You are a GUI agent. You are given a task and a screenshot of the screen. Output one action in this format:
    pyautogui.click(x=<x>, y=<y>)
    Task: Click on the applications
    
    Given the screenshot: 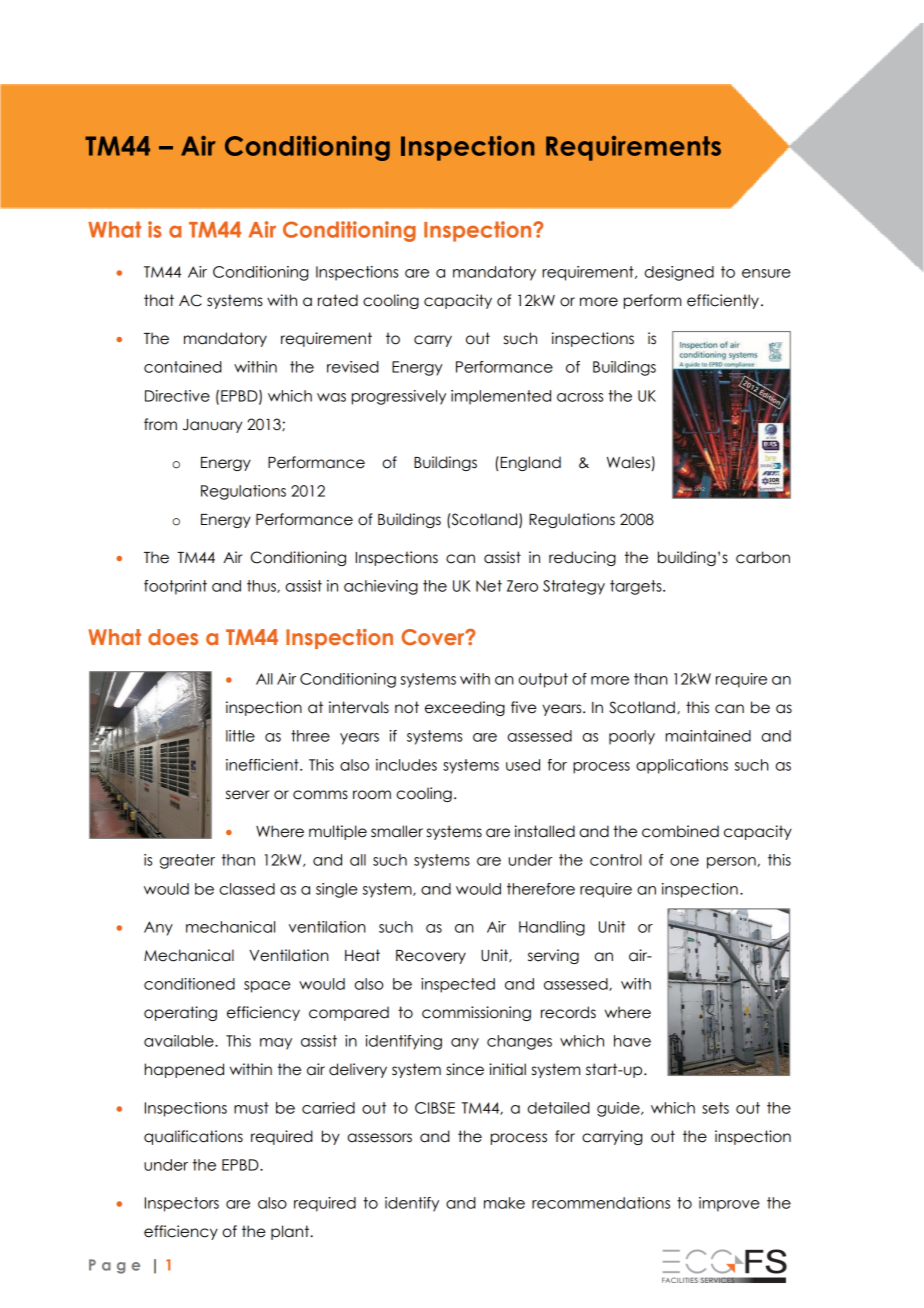 What is the action you would take?
    pyautogui.click(x=682, y=766)
